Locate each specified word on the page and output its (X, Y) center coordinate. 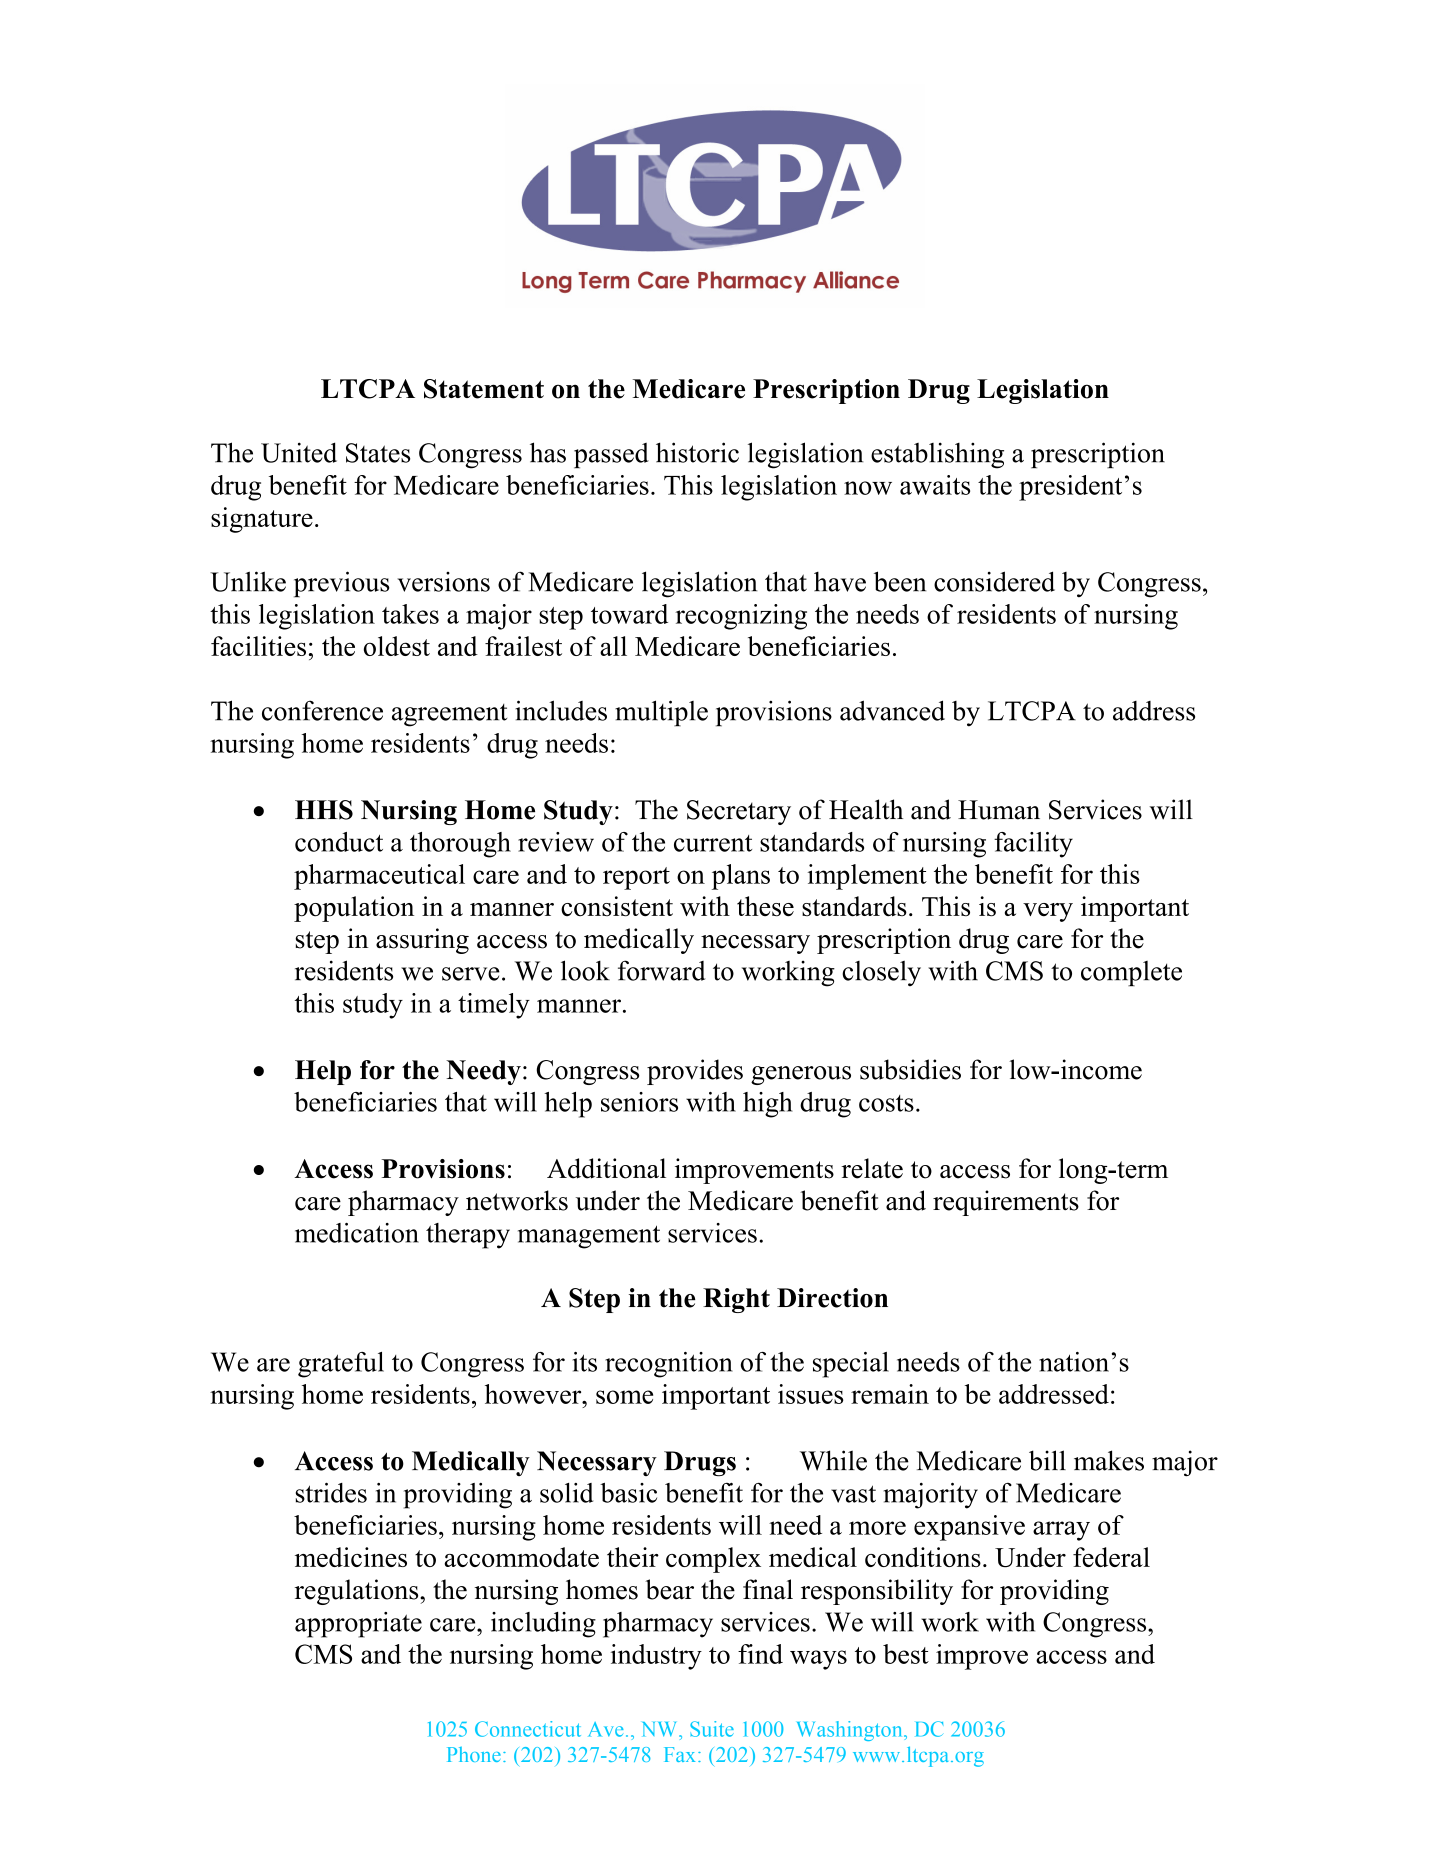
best (906, 1654)
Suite (712, 1729)
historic (697, 452)
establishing (937, 455)
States (378, 453)
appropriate (358, 1625)
